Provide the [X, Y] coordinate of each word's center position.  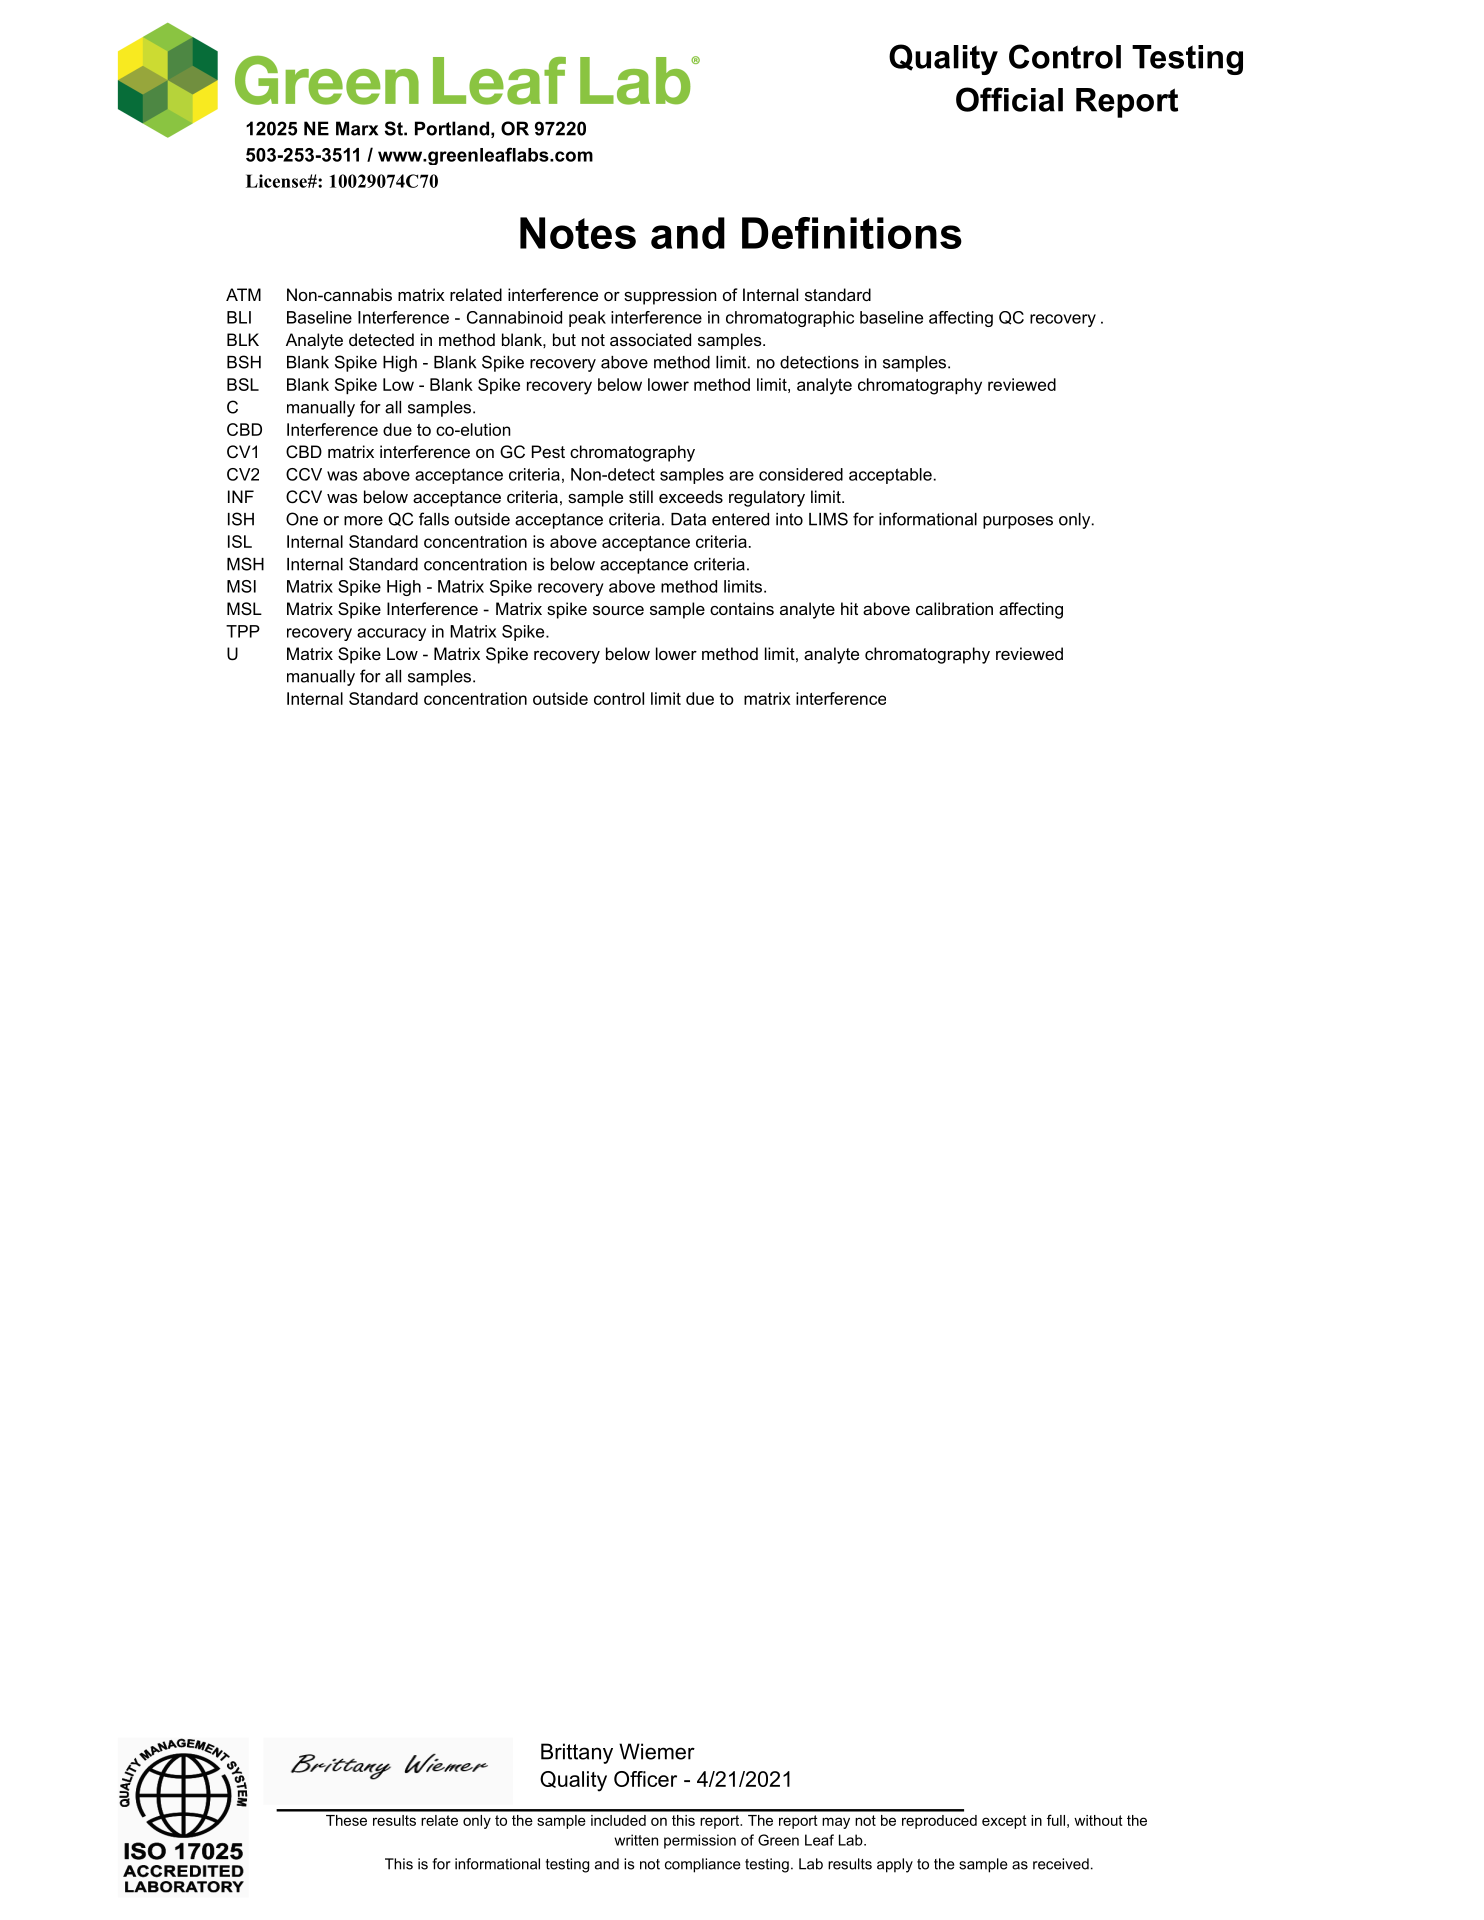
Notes [578, 233]
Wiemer [657, 1751]
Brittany [577, 1753]
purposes [1018, 522]
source [618, 610]
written [636, 1840]
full [1056, 1820]
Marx [357, 128]
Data [688, 519]
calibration [954, 608]
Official [1009, 99]
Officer [645, 1779]
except [1004, 1822]
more [363, 521]
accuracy [391, 634]
